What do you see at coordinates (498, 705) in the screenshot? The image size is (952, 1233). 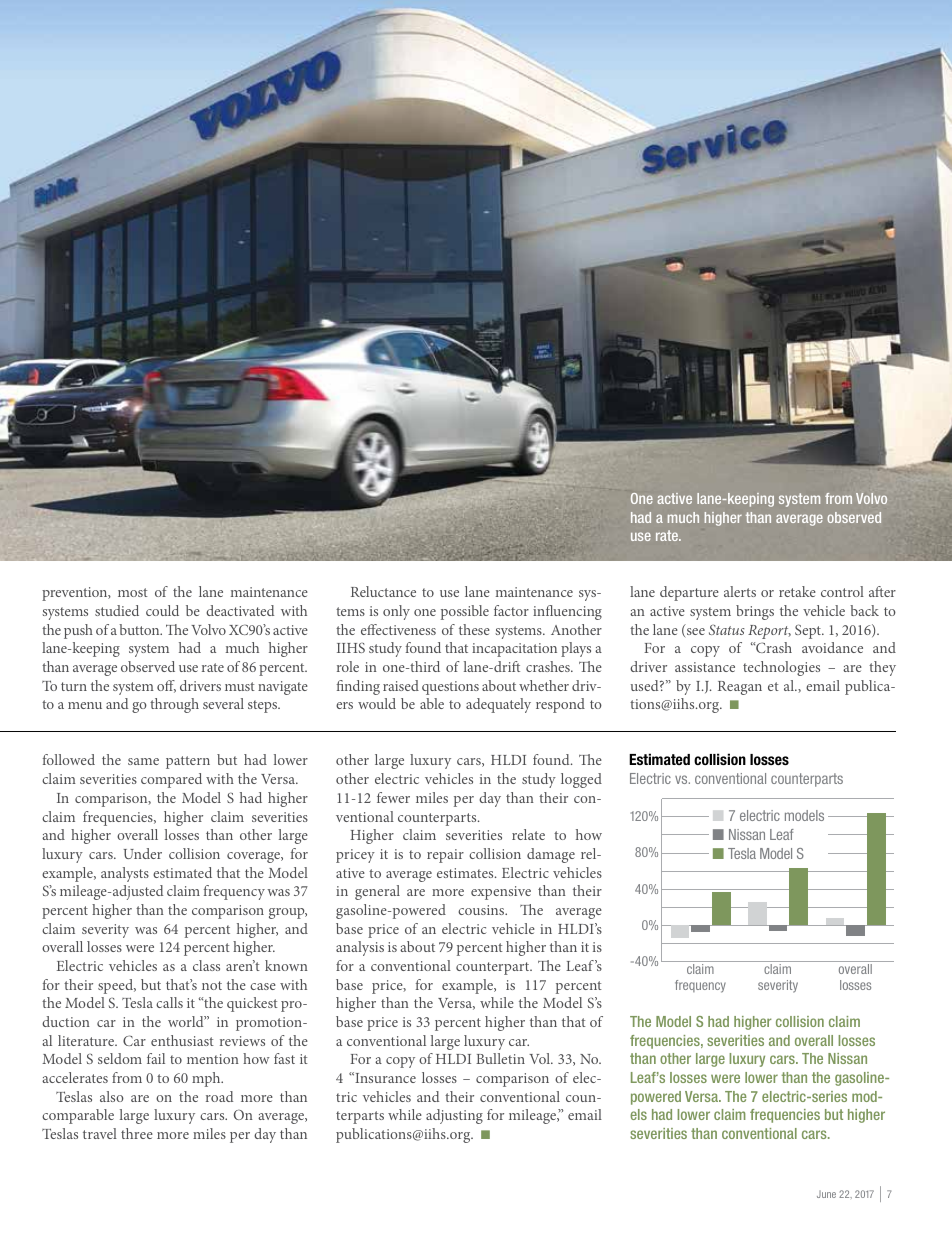 I see `adequately` at bounding box center [498, 705].
